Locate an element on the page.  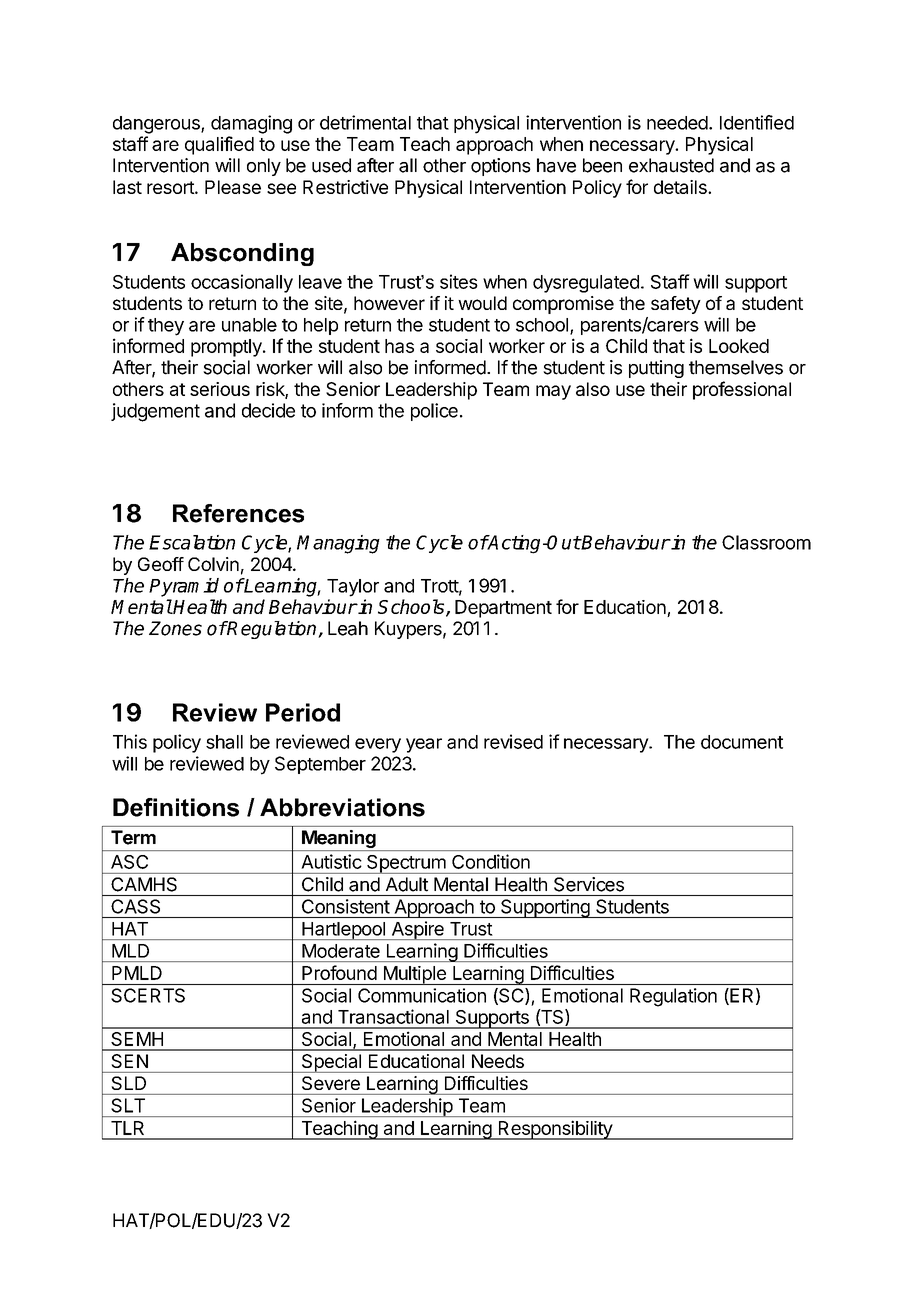
qualified is located at coordinates (219, 145).
